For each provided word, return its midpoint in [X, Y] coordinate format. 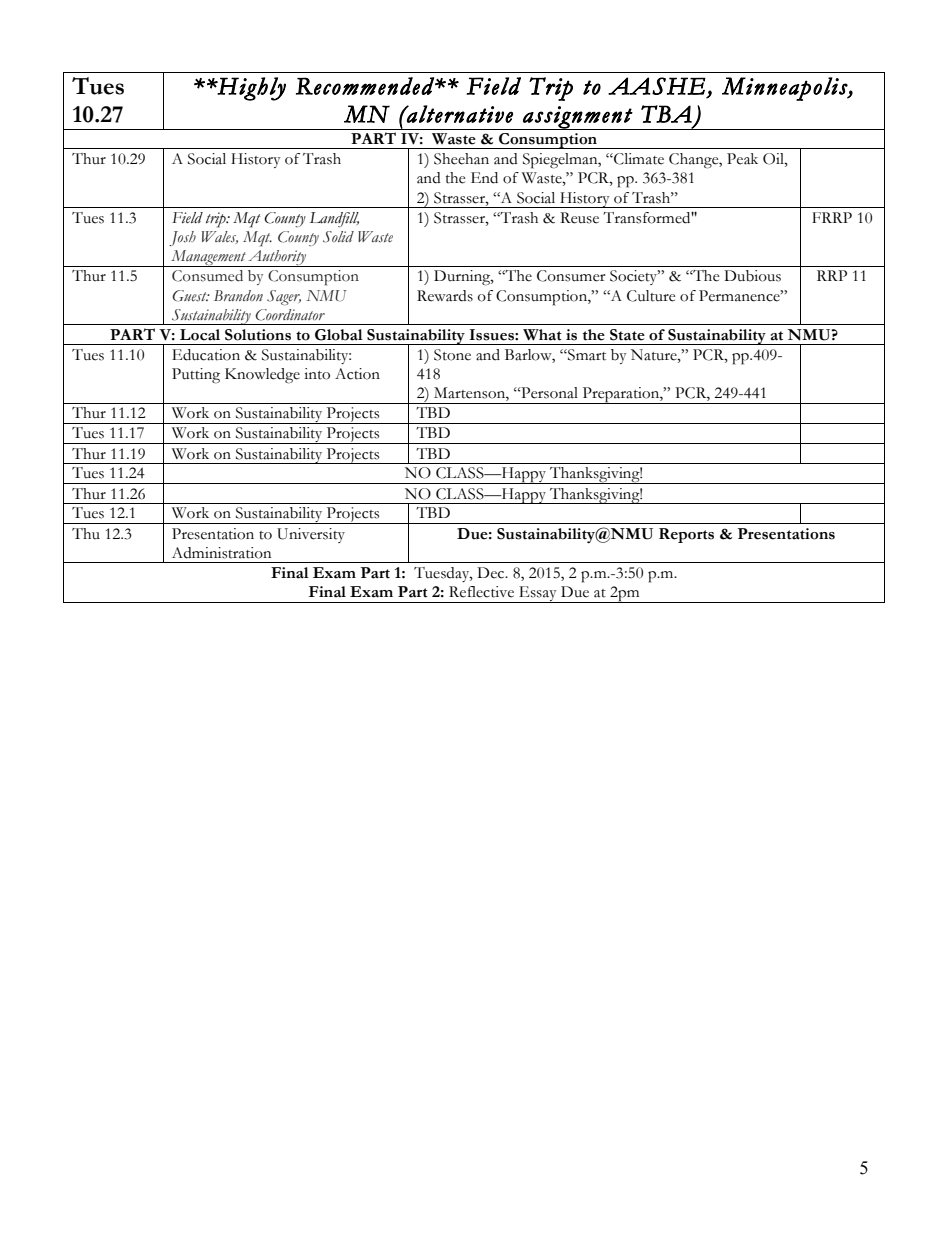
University [311, 535]
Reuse [579, 218]
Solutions [258, 335]
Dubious [752, 276]
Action [357, 374]
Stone [452, 355]
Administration [221, 553]
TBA [666, 114]
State [627, 335]
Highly [251, 89]
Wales [220, 237]
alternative [459, 114]
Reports [686, 535]
